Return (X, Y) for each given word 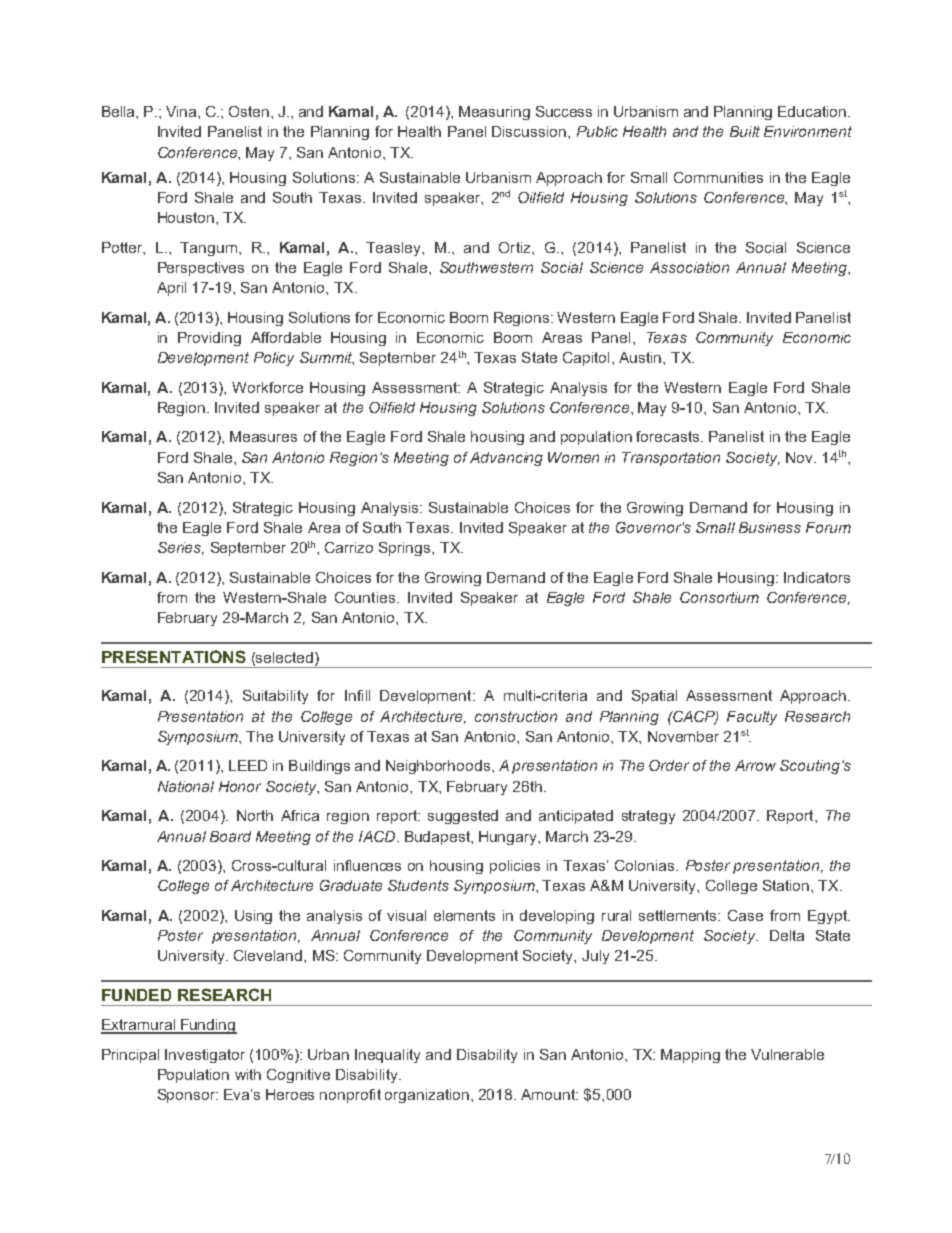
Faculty (752, 718)
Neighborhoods (439, 767)
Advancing (506, 459)
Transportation (671, 459)
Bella (119, 111)
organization (427, 1096)
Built (745, 131)
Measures (263, 436)
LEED (248, 765)
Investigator (205, 1056)
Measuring (494, 113)
